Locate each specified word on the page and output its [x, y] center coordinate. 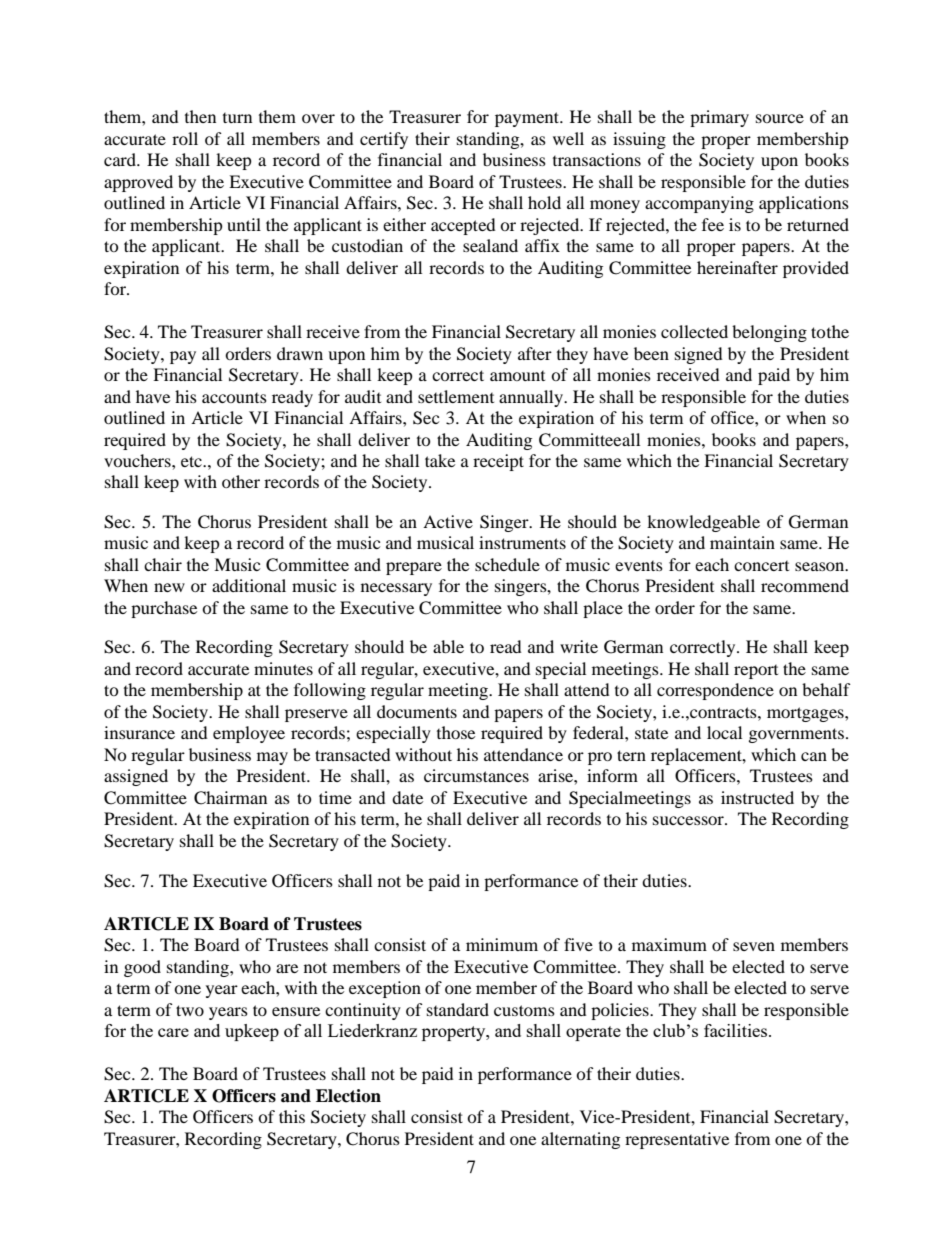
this [292, 1116]
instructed [757, 797]
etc [192, 461]
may [272, 758]
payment [528, 119]
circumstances [476, 775]
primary [719, 118]
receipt [498, 462]
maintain [742, 542]
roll [185, 138]
